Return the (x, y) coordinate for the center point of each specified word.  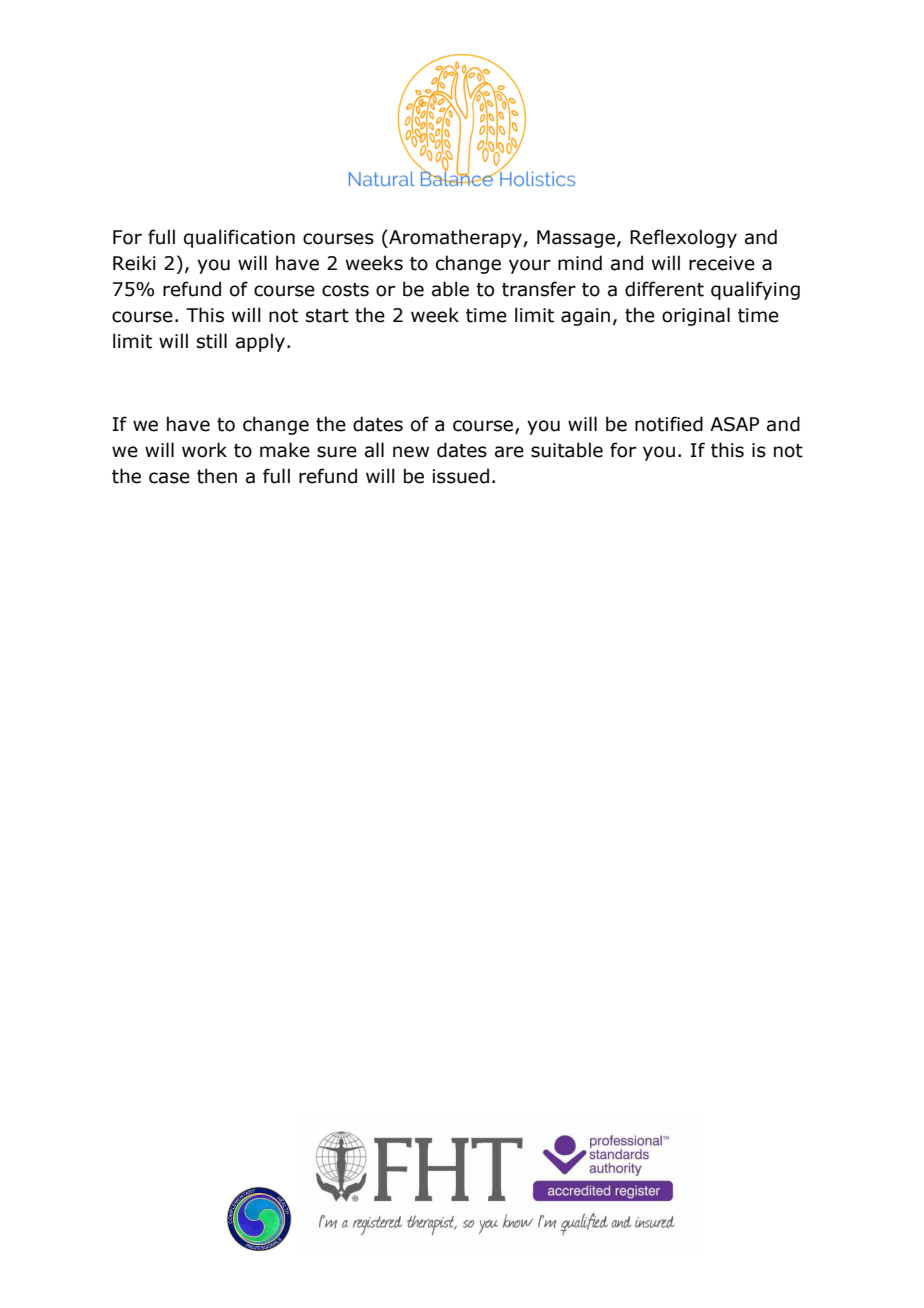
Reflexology (683, 238)
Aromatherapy (455, 238)
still (212, 341)
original (696, 316)
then (217, 476)
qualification (239, 238)
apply (260, 342)
